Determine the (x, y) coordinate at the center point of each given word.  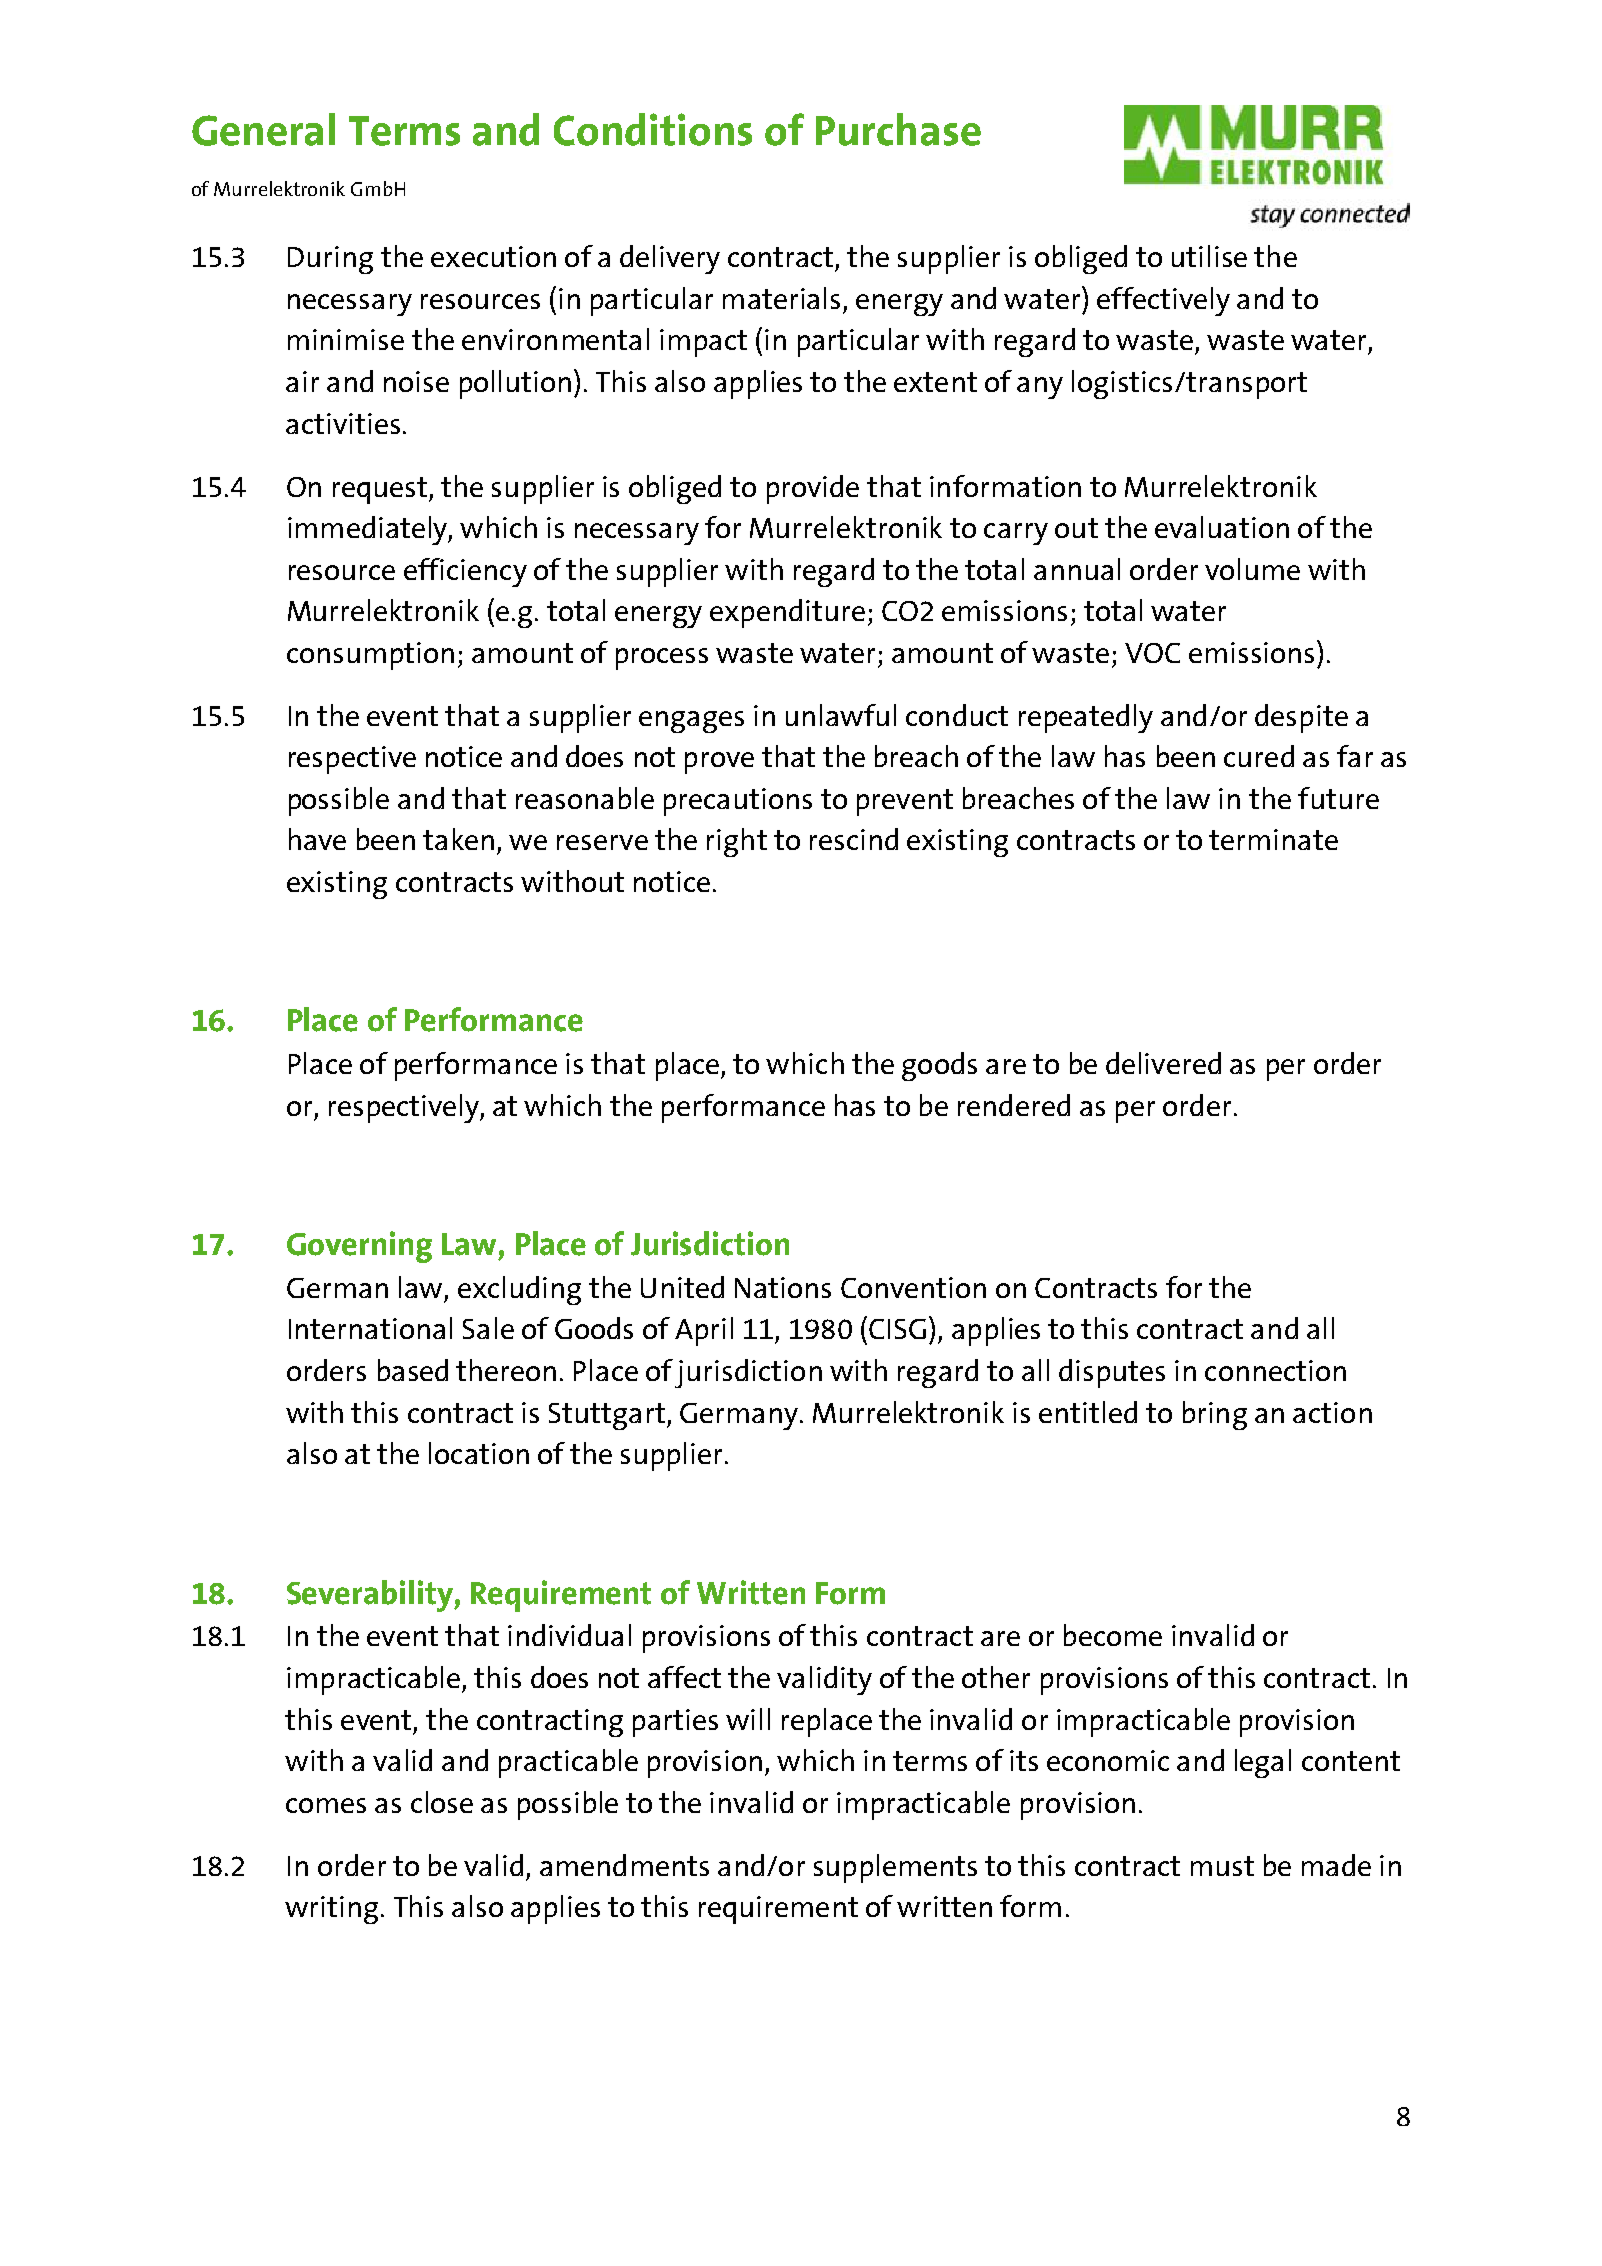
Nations (783, 1287)
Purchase (898, 129)
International (370, 1328)
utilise (1209, 256)
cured (1259, 756)
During (330, 260)
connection (1275, 1370)
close (442, 1802)
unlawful (841, 715)
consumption (370, 656)
